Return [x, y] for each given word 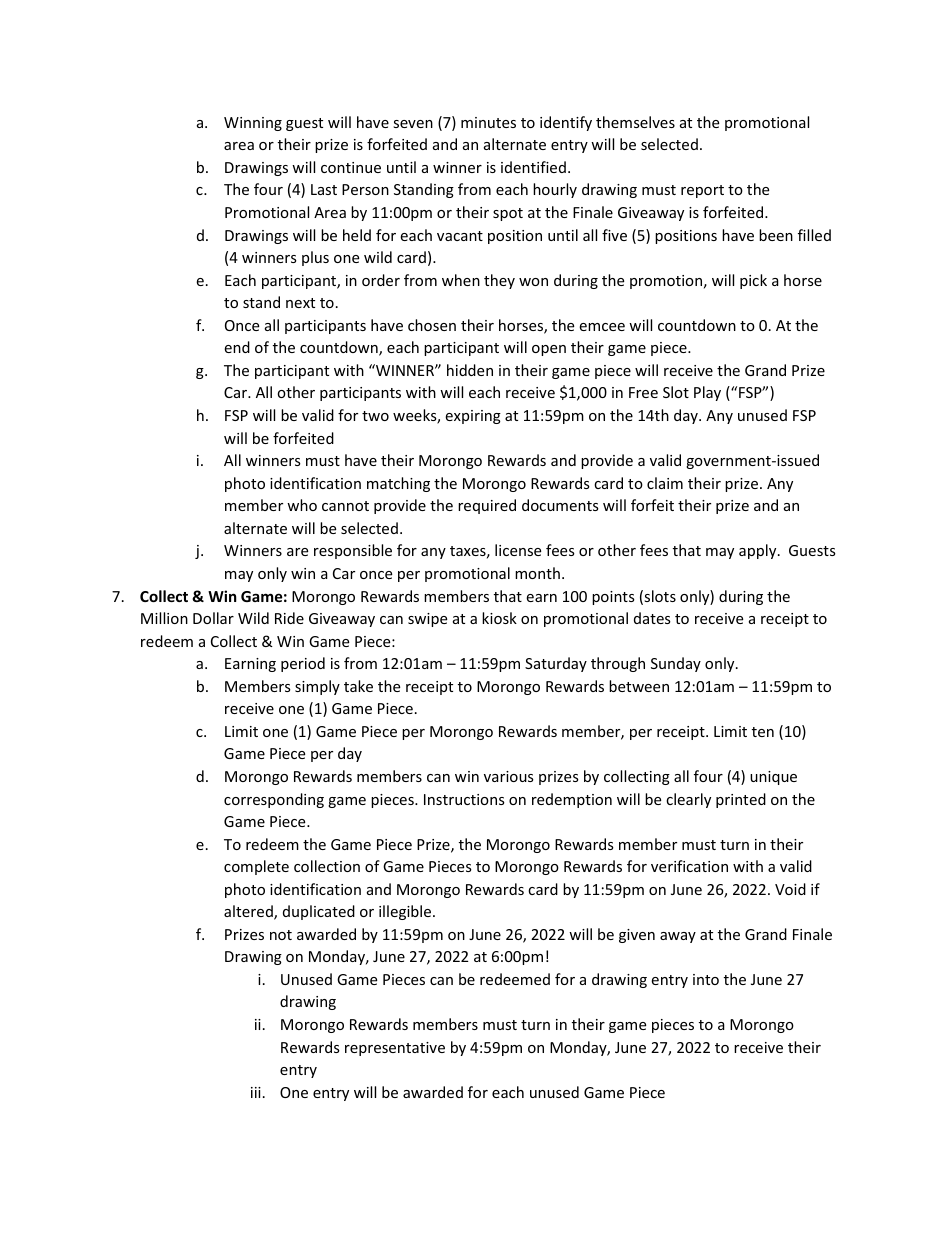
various [509, 776]
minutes [488, 122]
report [702, 191]
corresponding [274, 800]
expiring [473, 417]
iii [256, 1092]
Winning [253, 124]
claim [665, 483]
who [302, 505]
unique [773, 778]
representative [395, 1049]
